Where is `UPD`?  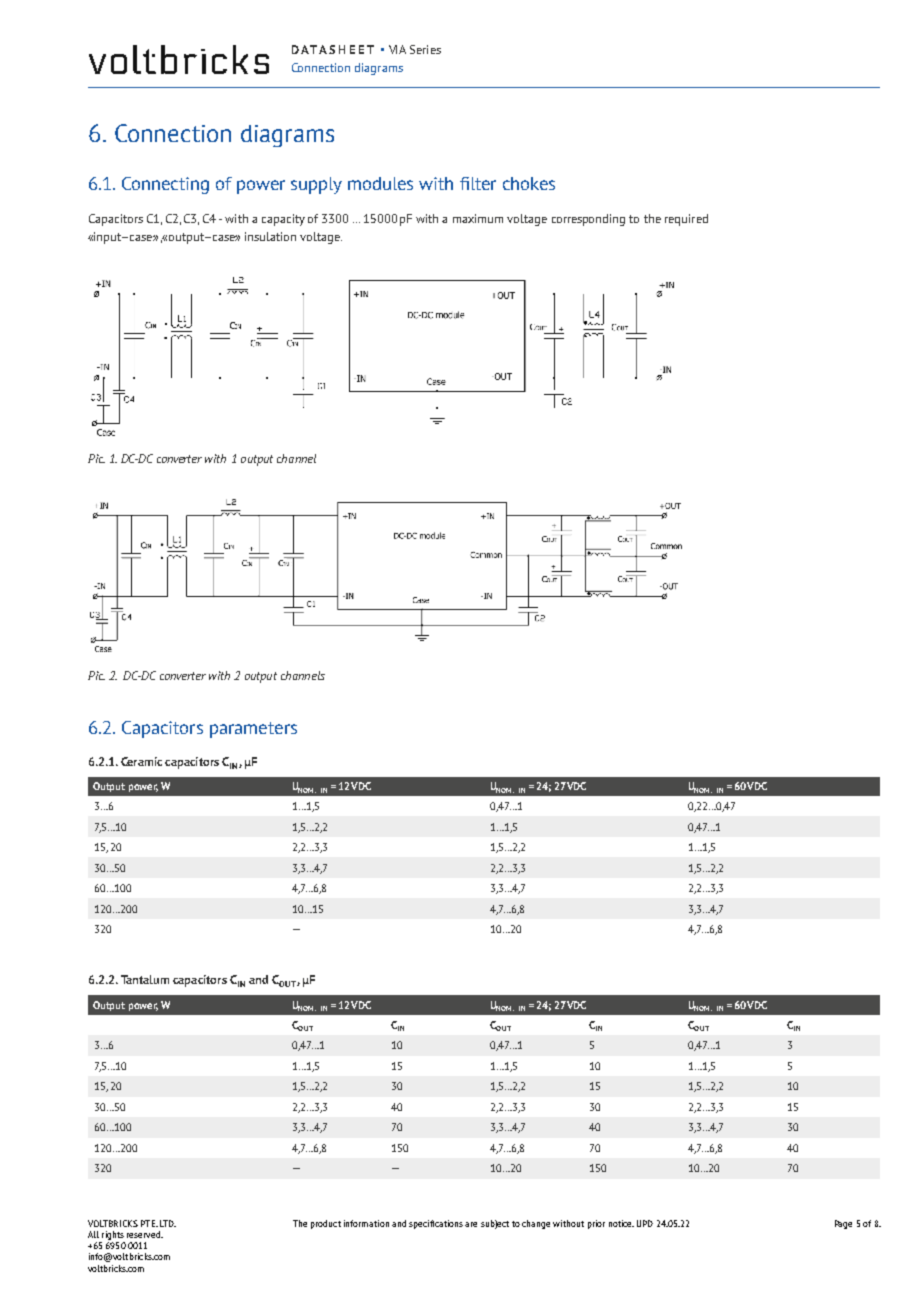
UPD is located at coordinates (645, 1223).
